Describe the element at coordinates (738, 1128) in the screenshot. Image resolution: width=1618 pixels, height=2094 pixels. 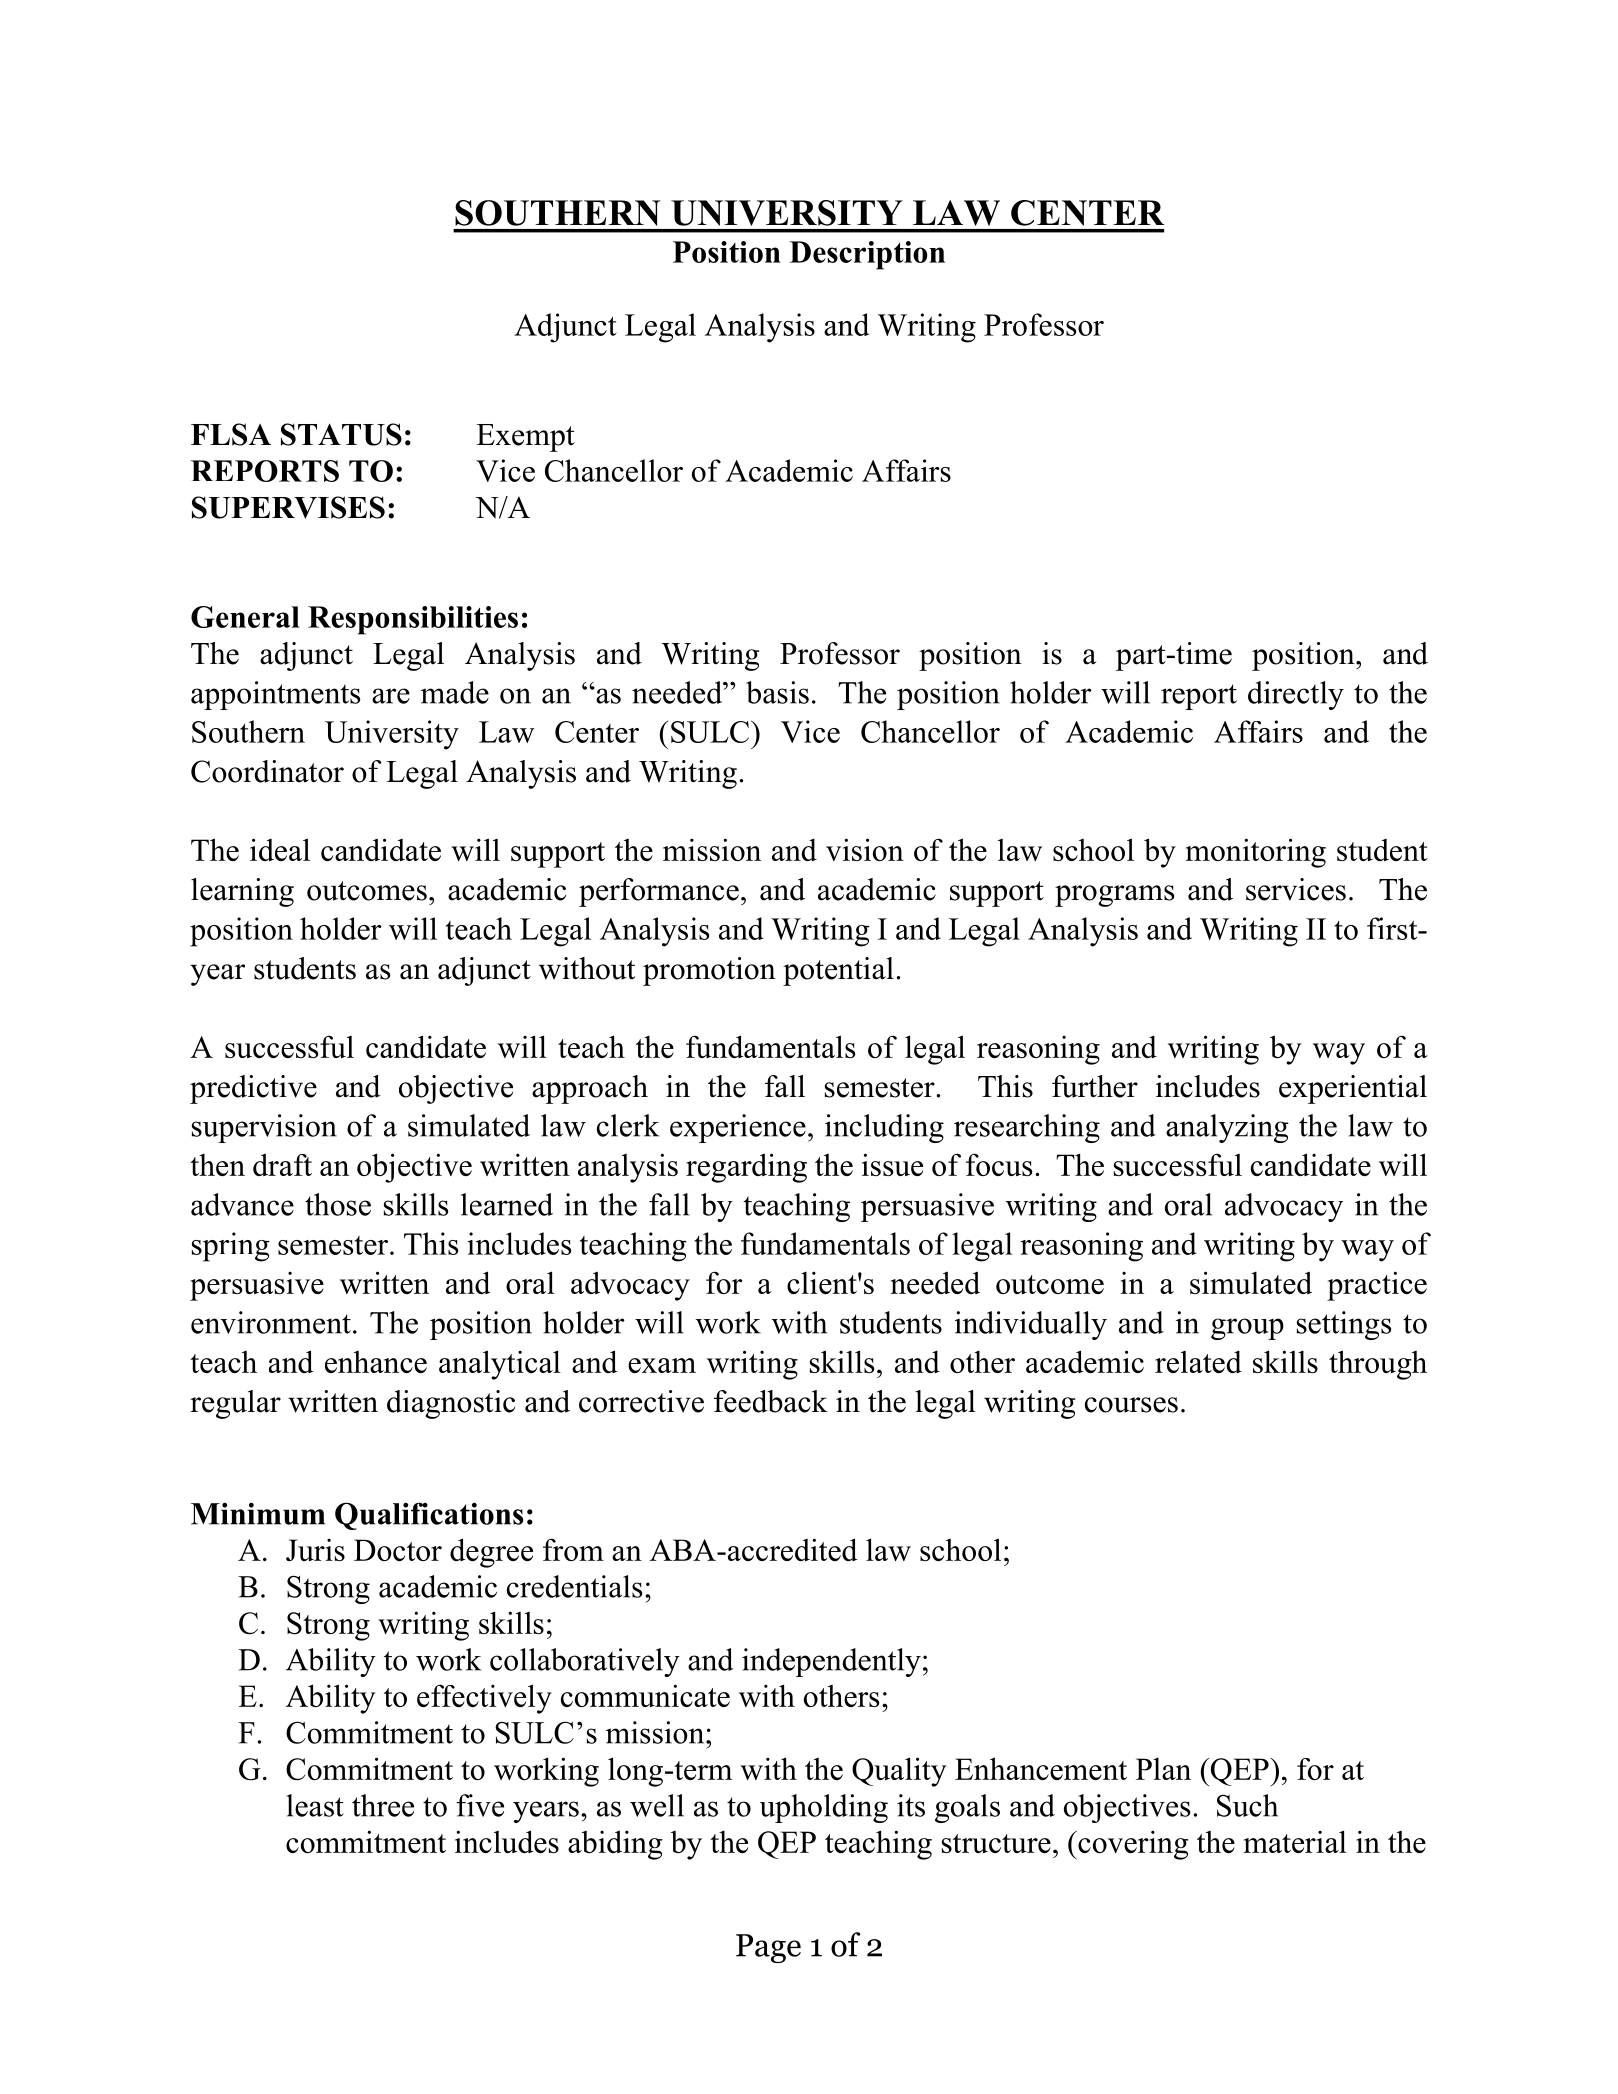
I see `experience` at that location.
